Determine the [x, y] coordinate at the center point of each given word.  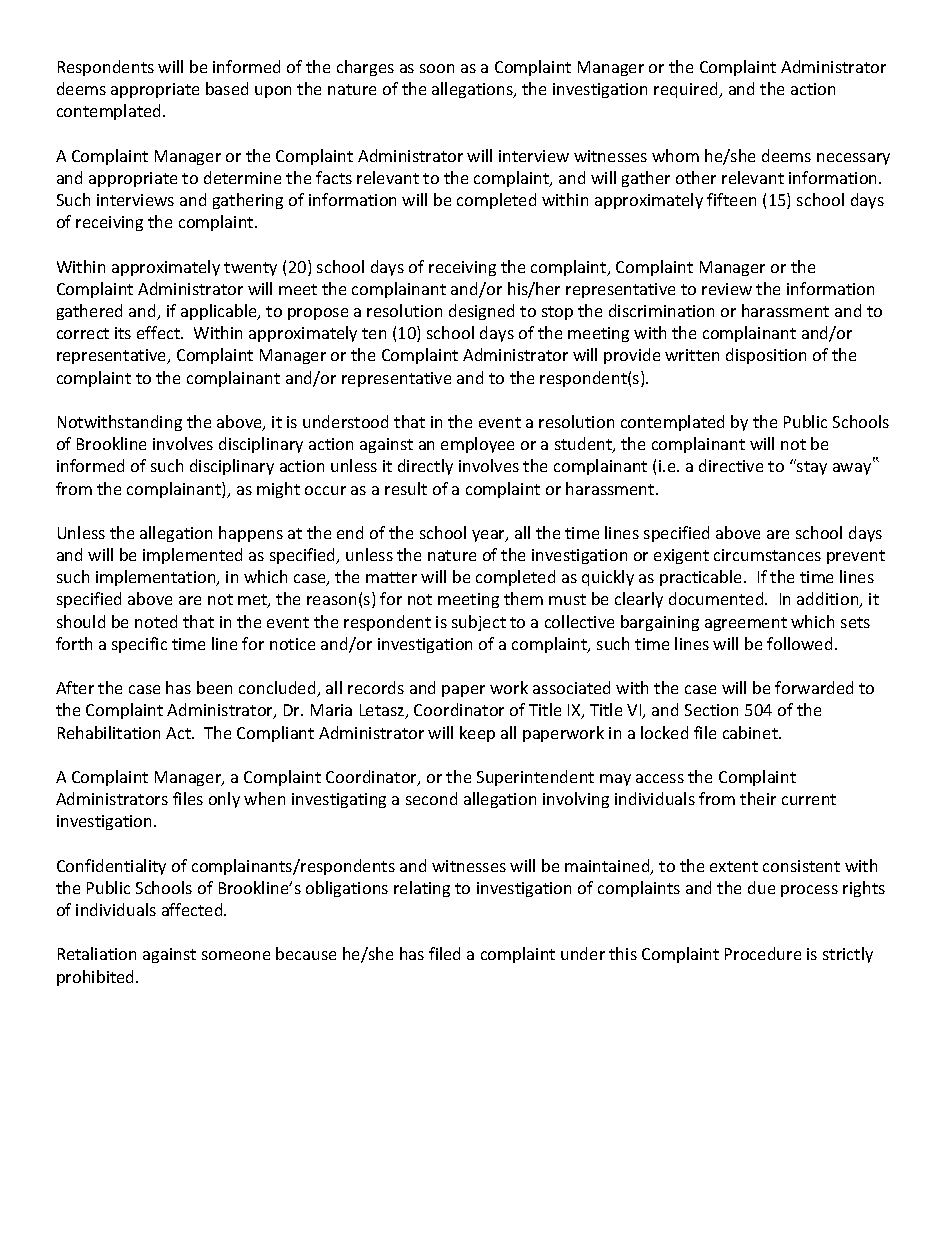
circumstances [767, 555]
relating [422, 889]
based [227, 88]
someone [236, 955]
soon [437, 68]
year [489, 536]
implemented [192, 556]
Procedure [763, 953]
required [687, 90]
